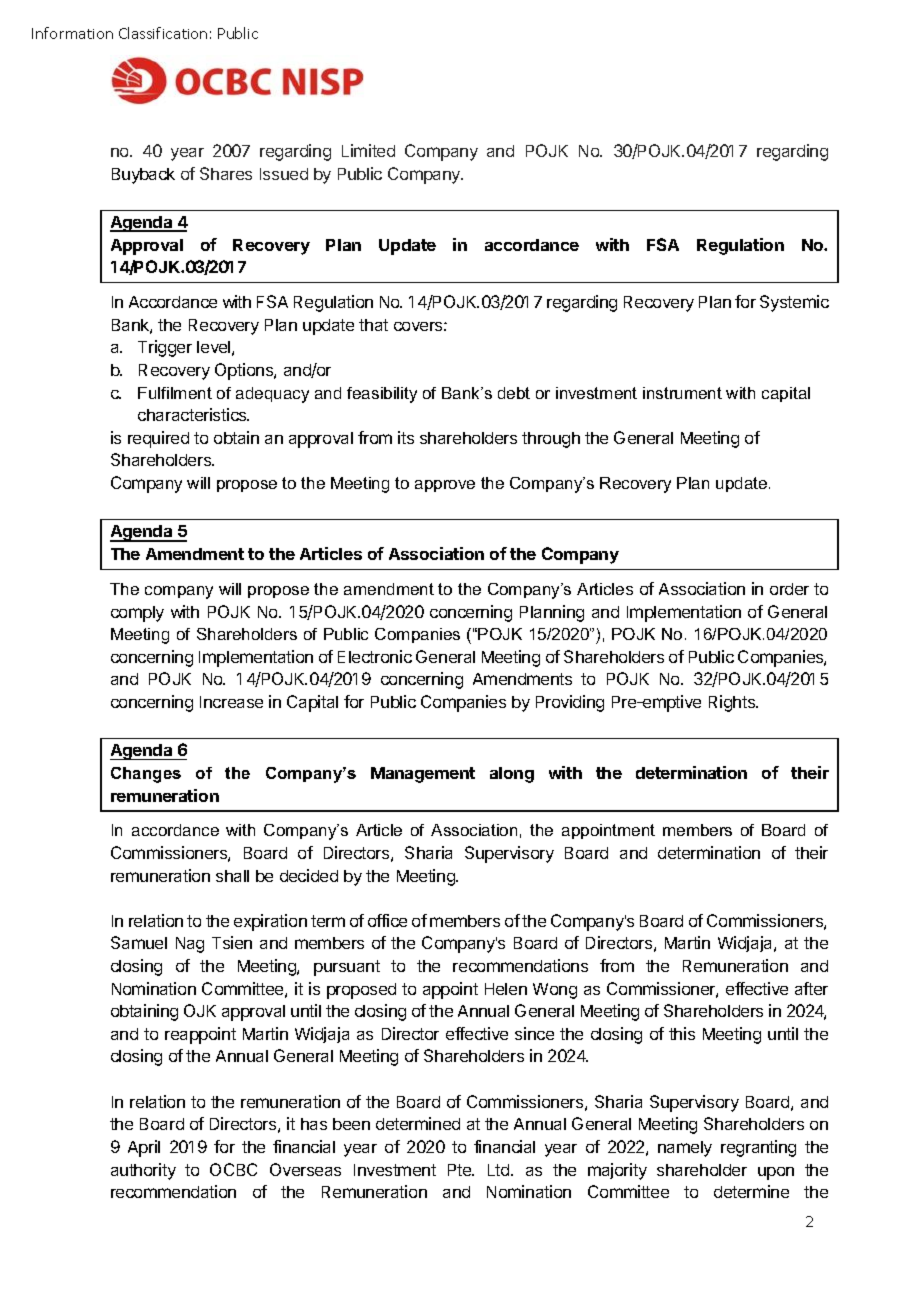 The image size is (924, 1308). What do you see at coordinates (368, 150) in the image?
I see `Limited` at bounding box center [368, 150].
